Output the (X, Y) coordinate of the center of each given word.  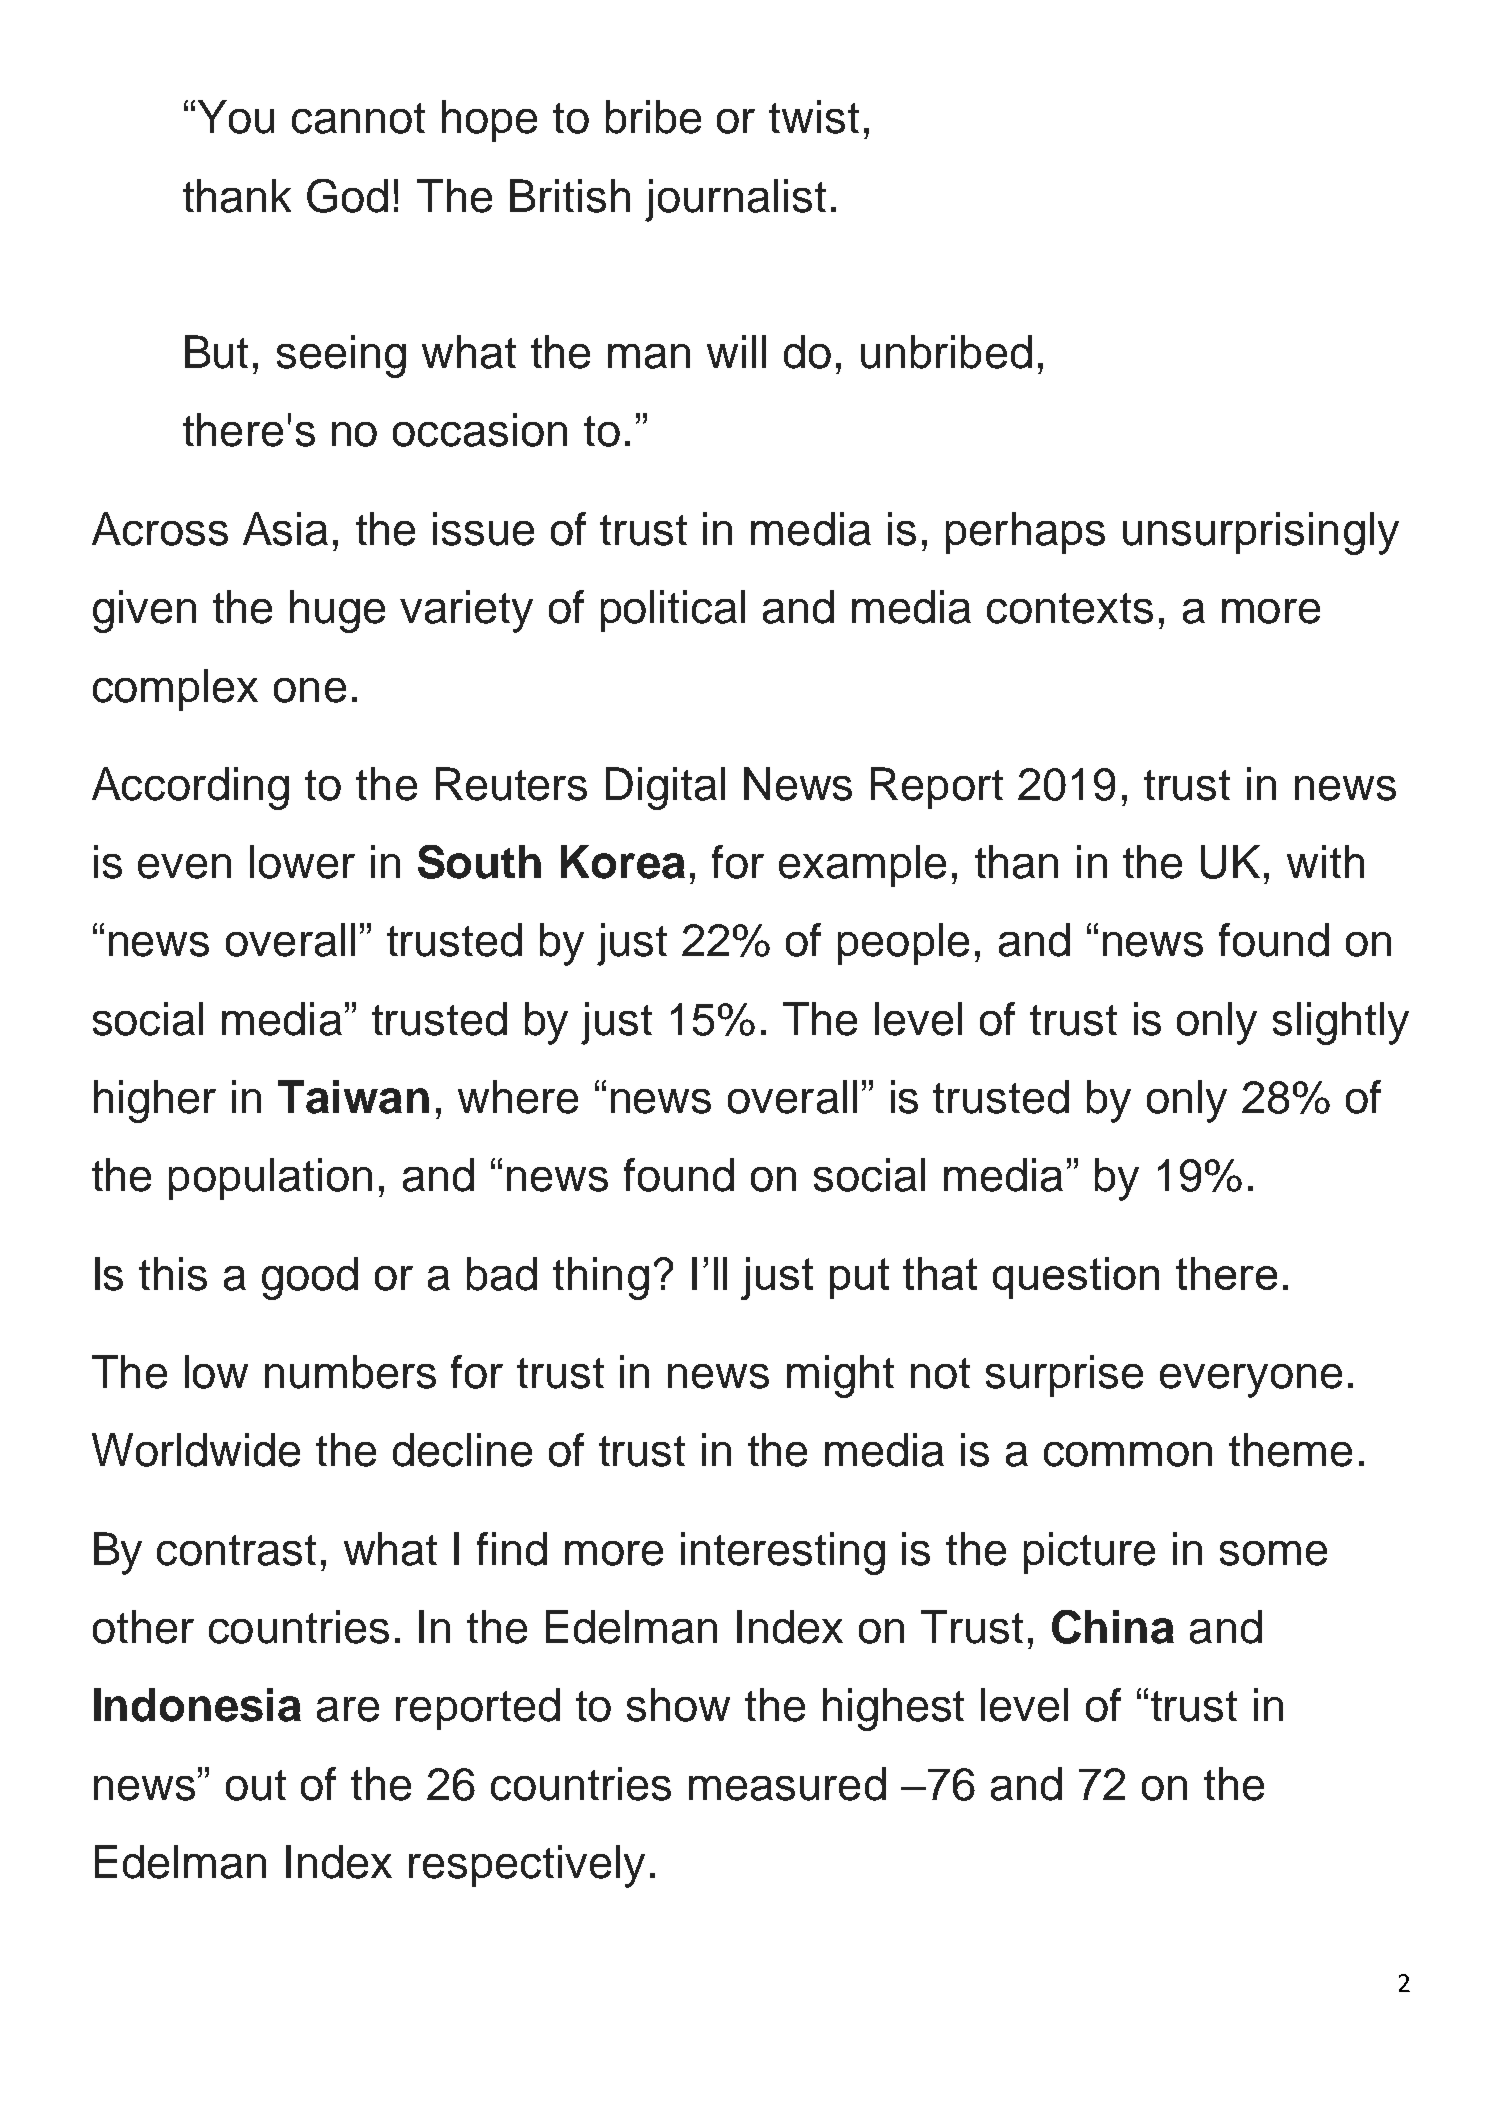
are (348, 1709)
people (903, 944)
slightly (1341, 1023)
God (347, 196)
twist (814, 117)
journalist (735, 200)
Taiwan (353, 1097)
